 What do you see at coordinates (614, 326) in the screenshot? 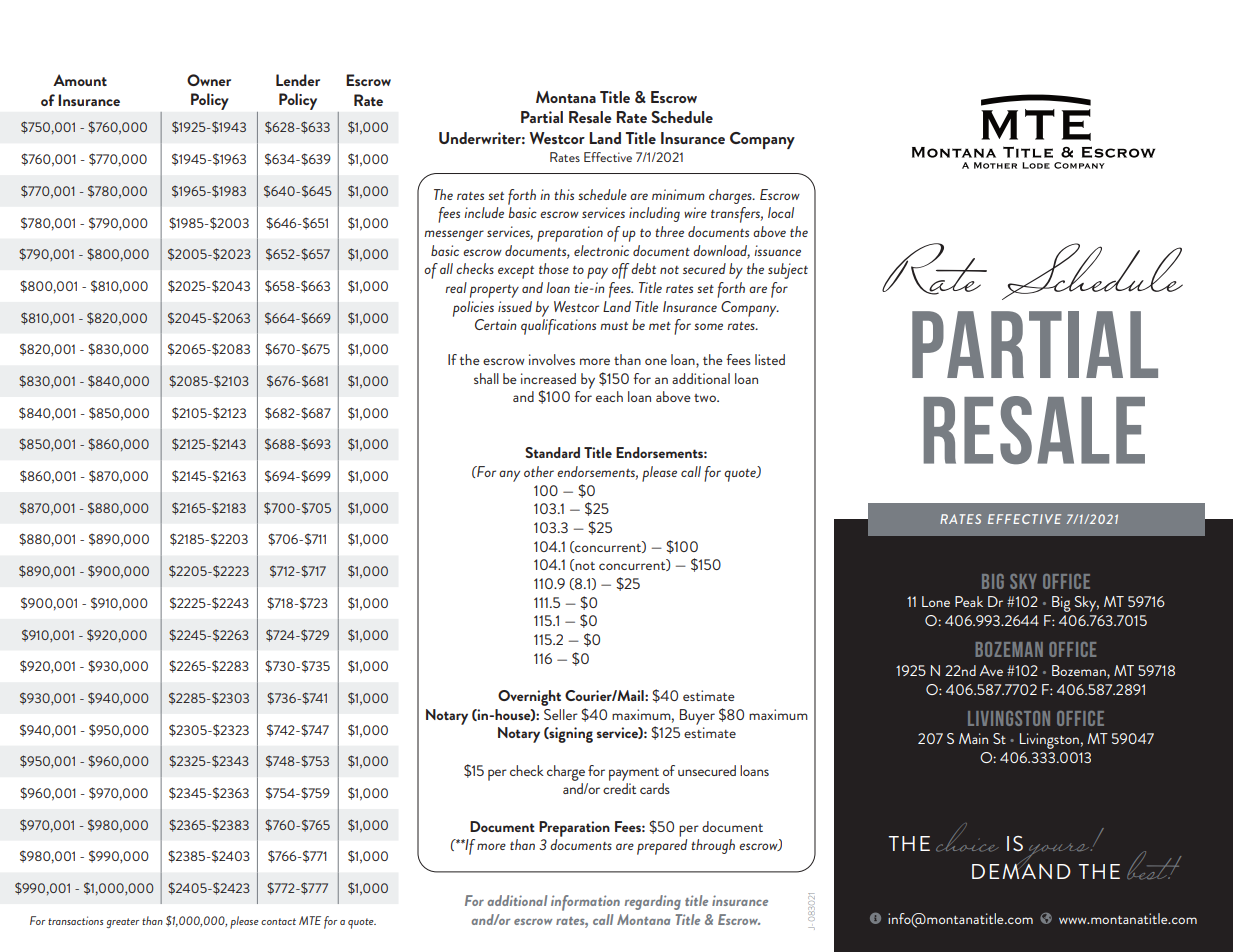
I see `must` at bounding box center [614, 326].
